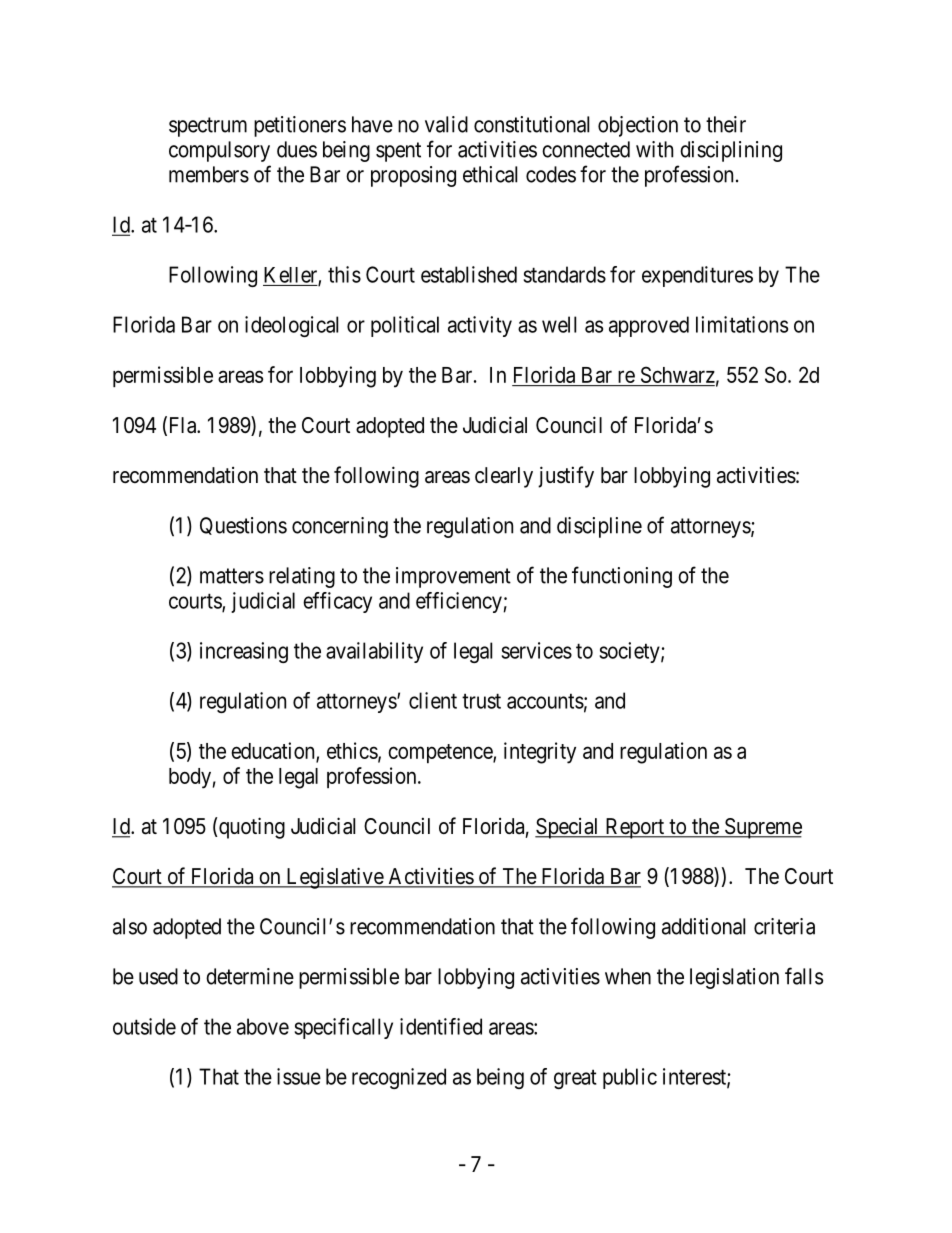 Image resolution: width=952 pixels, height=1233 pixels. Describe the element at coordinates (263, 1026) in the image. I see `above` at that location.
